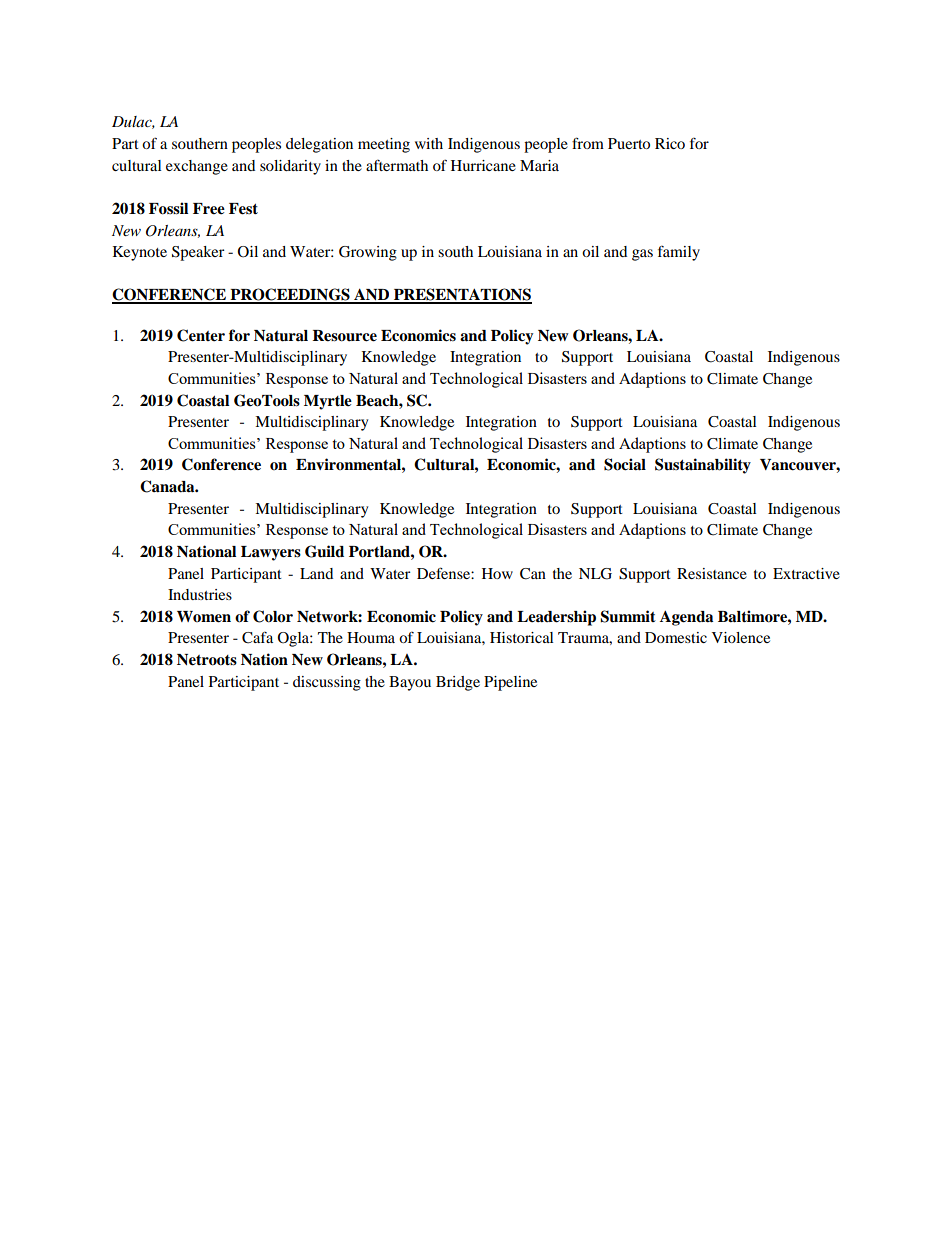 The height and width of the document is (1233, 952). Describe the element at coordinates (483, 165) in the document. I see `Hurricane` at that location.
